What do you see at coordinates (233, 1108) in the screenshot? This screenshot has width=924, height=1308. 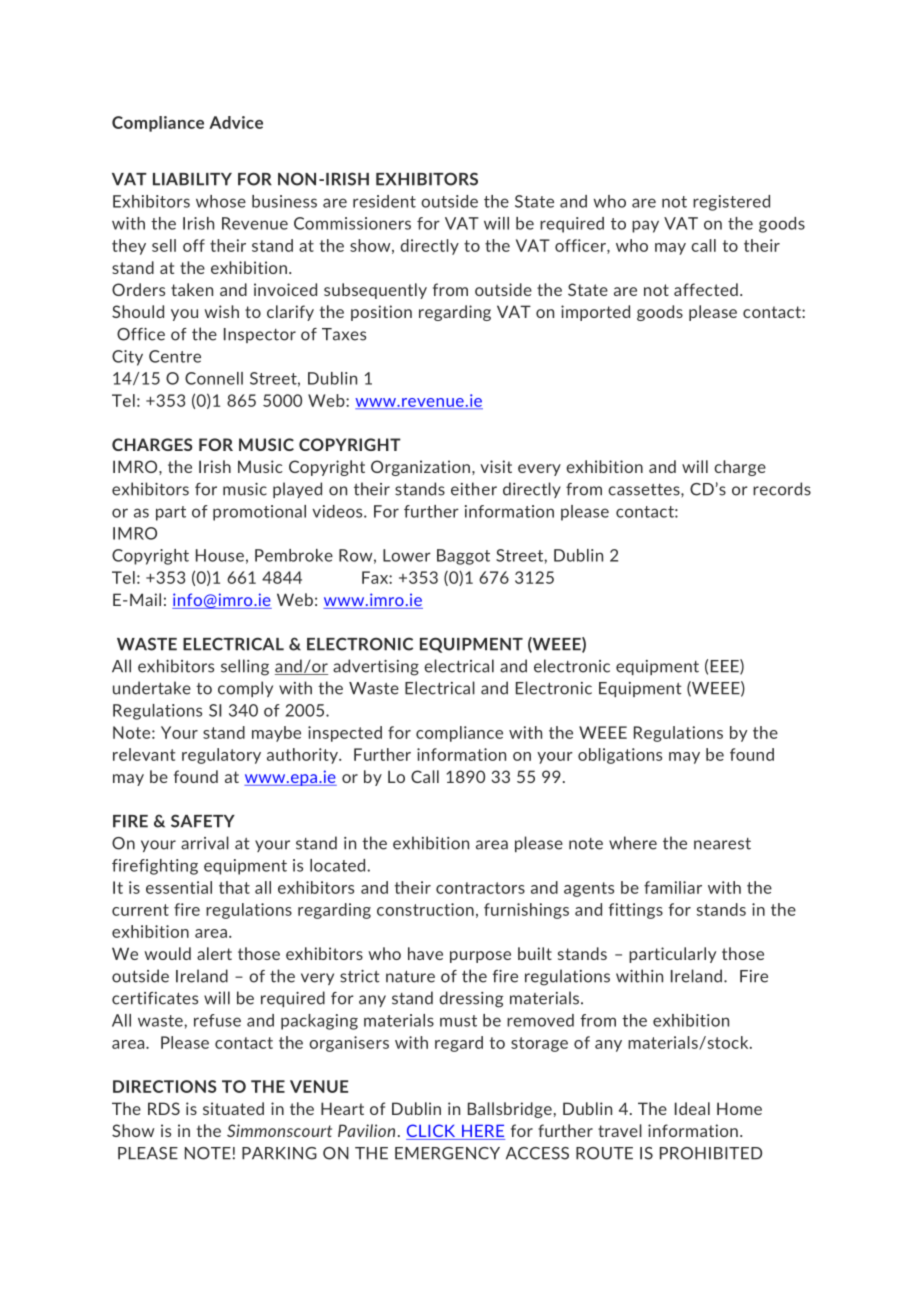 I see `situated` at bounding box center [233, 1108].
